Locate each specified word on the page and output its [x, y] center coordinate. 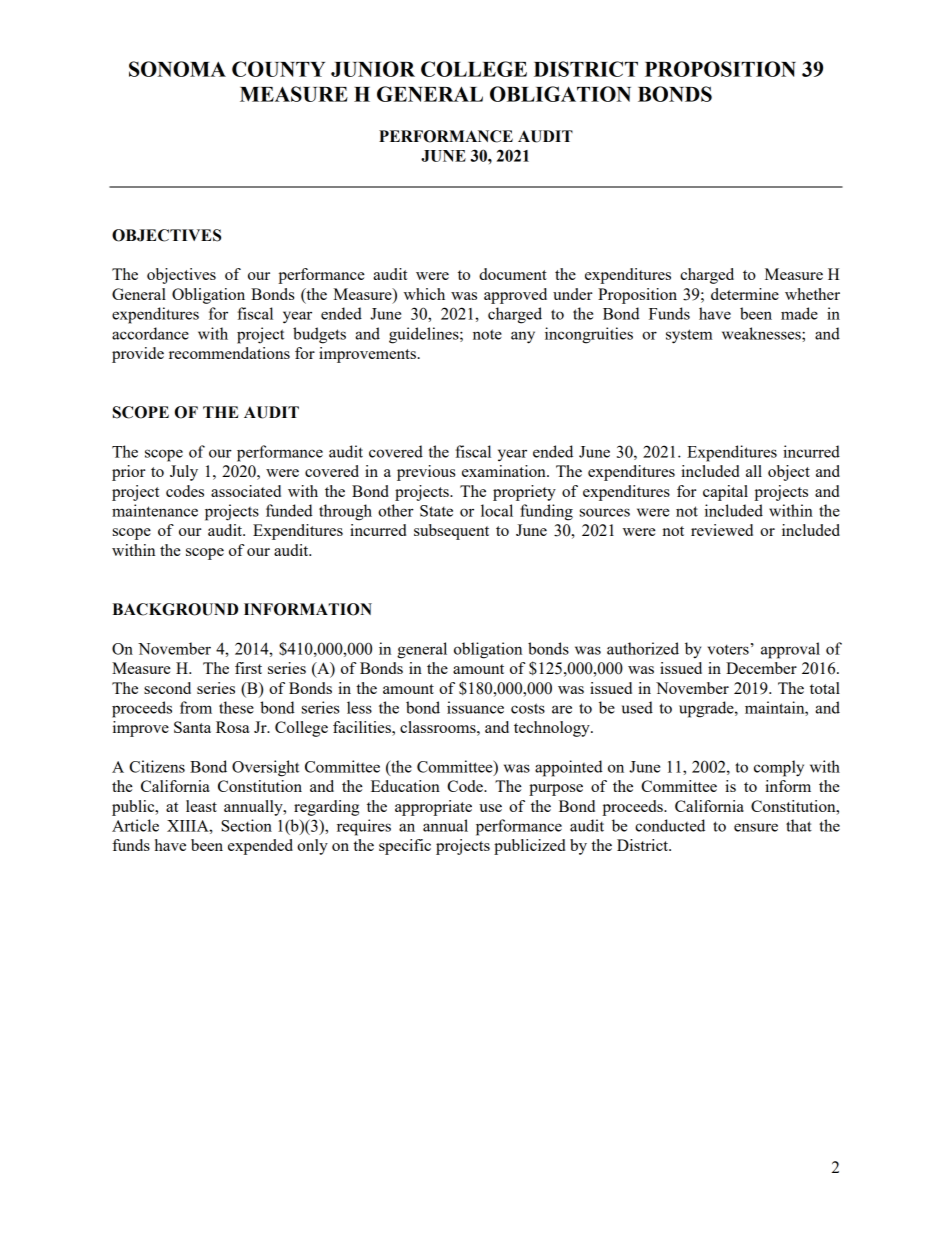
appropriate [433, 808]
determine [745, 294]
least [201, 806]
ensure [756, 827]
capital [725, 493]
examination [505, 471]
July [184, 473]
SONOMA [177, 69]
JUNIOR [373, 69]
